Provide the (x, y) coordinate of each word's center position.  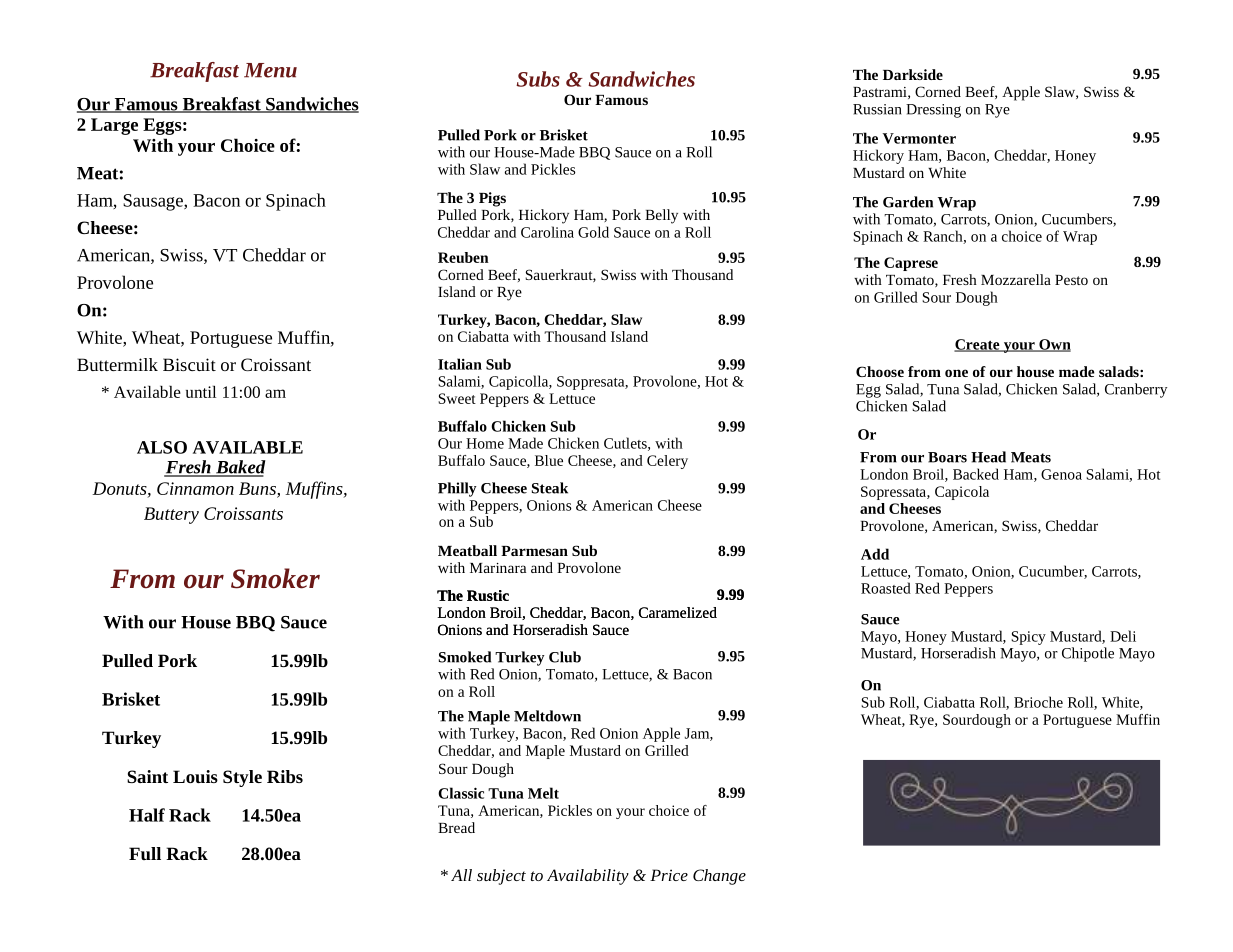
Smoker (275, 578)
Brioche (1038, 702)
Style (242, 778)
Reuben (463, 257)
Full (145, 853)
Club (565, 657)
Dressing (933, 111)
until (201, 392)
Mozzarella (1016, 279)
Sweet (457, 398)
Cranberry (1136, 390)
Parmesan (534, 551)
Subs (538, 79)
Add (875, 554)
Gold (593, 232)
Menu (270, 70)
